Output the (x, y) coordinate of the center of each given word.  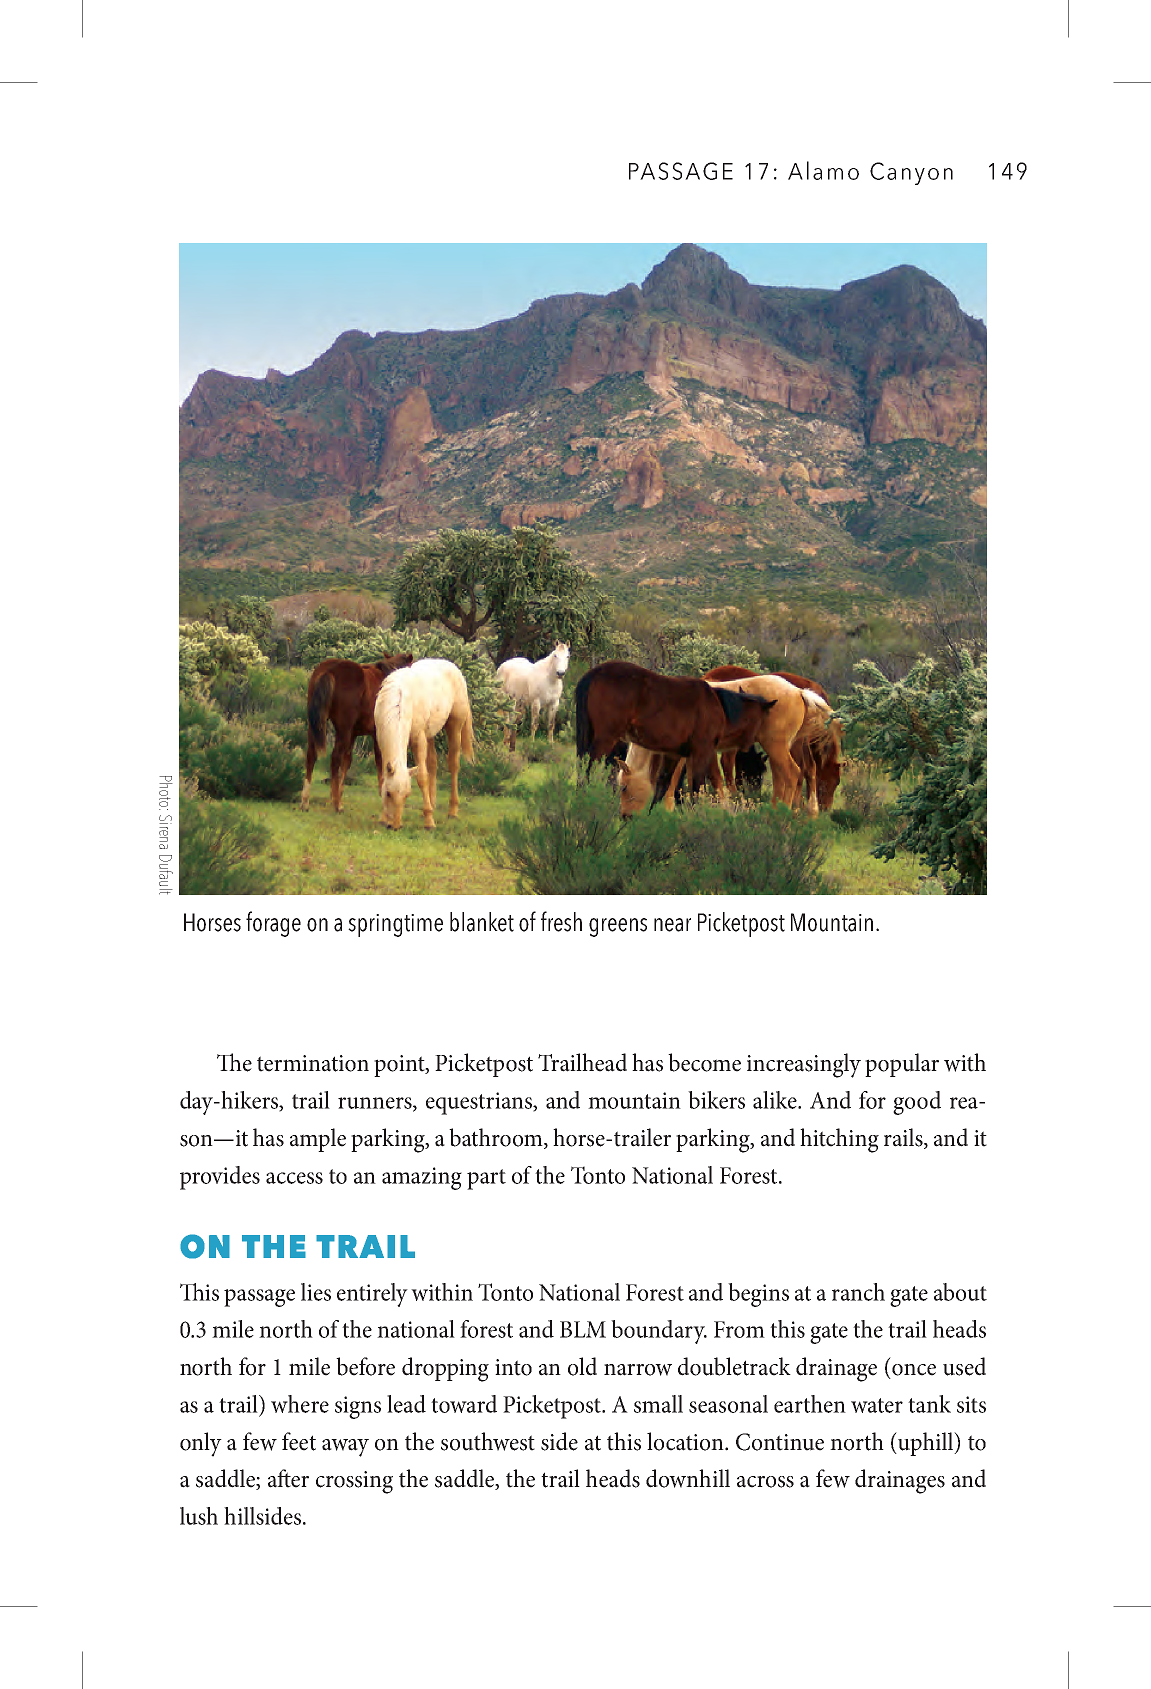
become (704, 1062)
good (917, 1103)
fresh (561, 921)
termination (313, 1063)
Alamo (823, 170)
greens (618, 927)
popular (902, 1065)
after (288, 1478)
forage (273, 924)
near (672, 925)
